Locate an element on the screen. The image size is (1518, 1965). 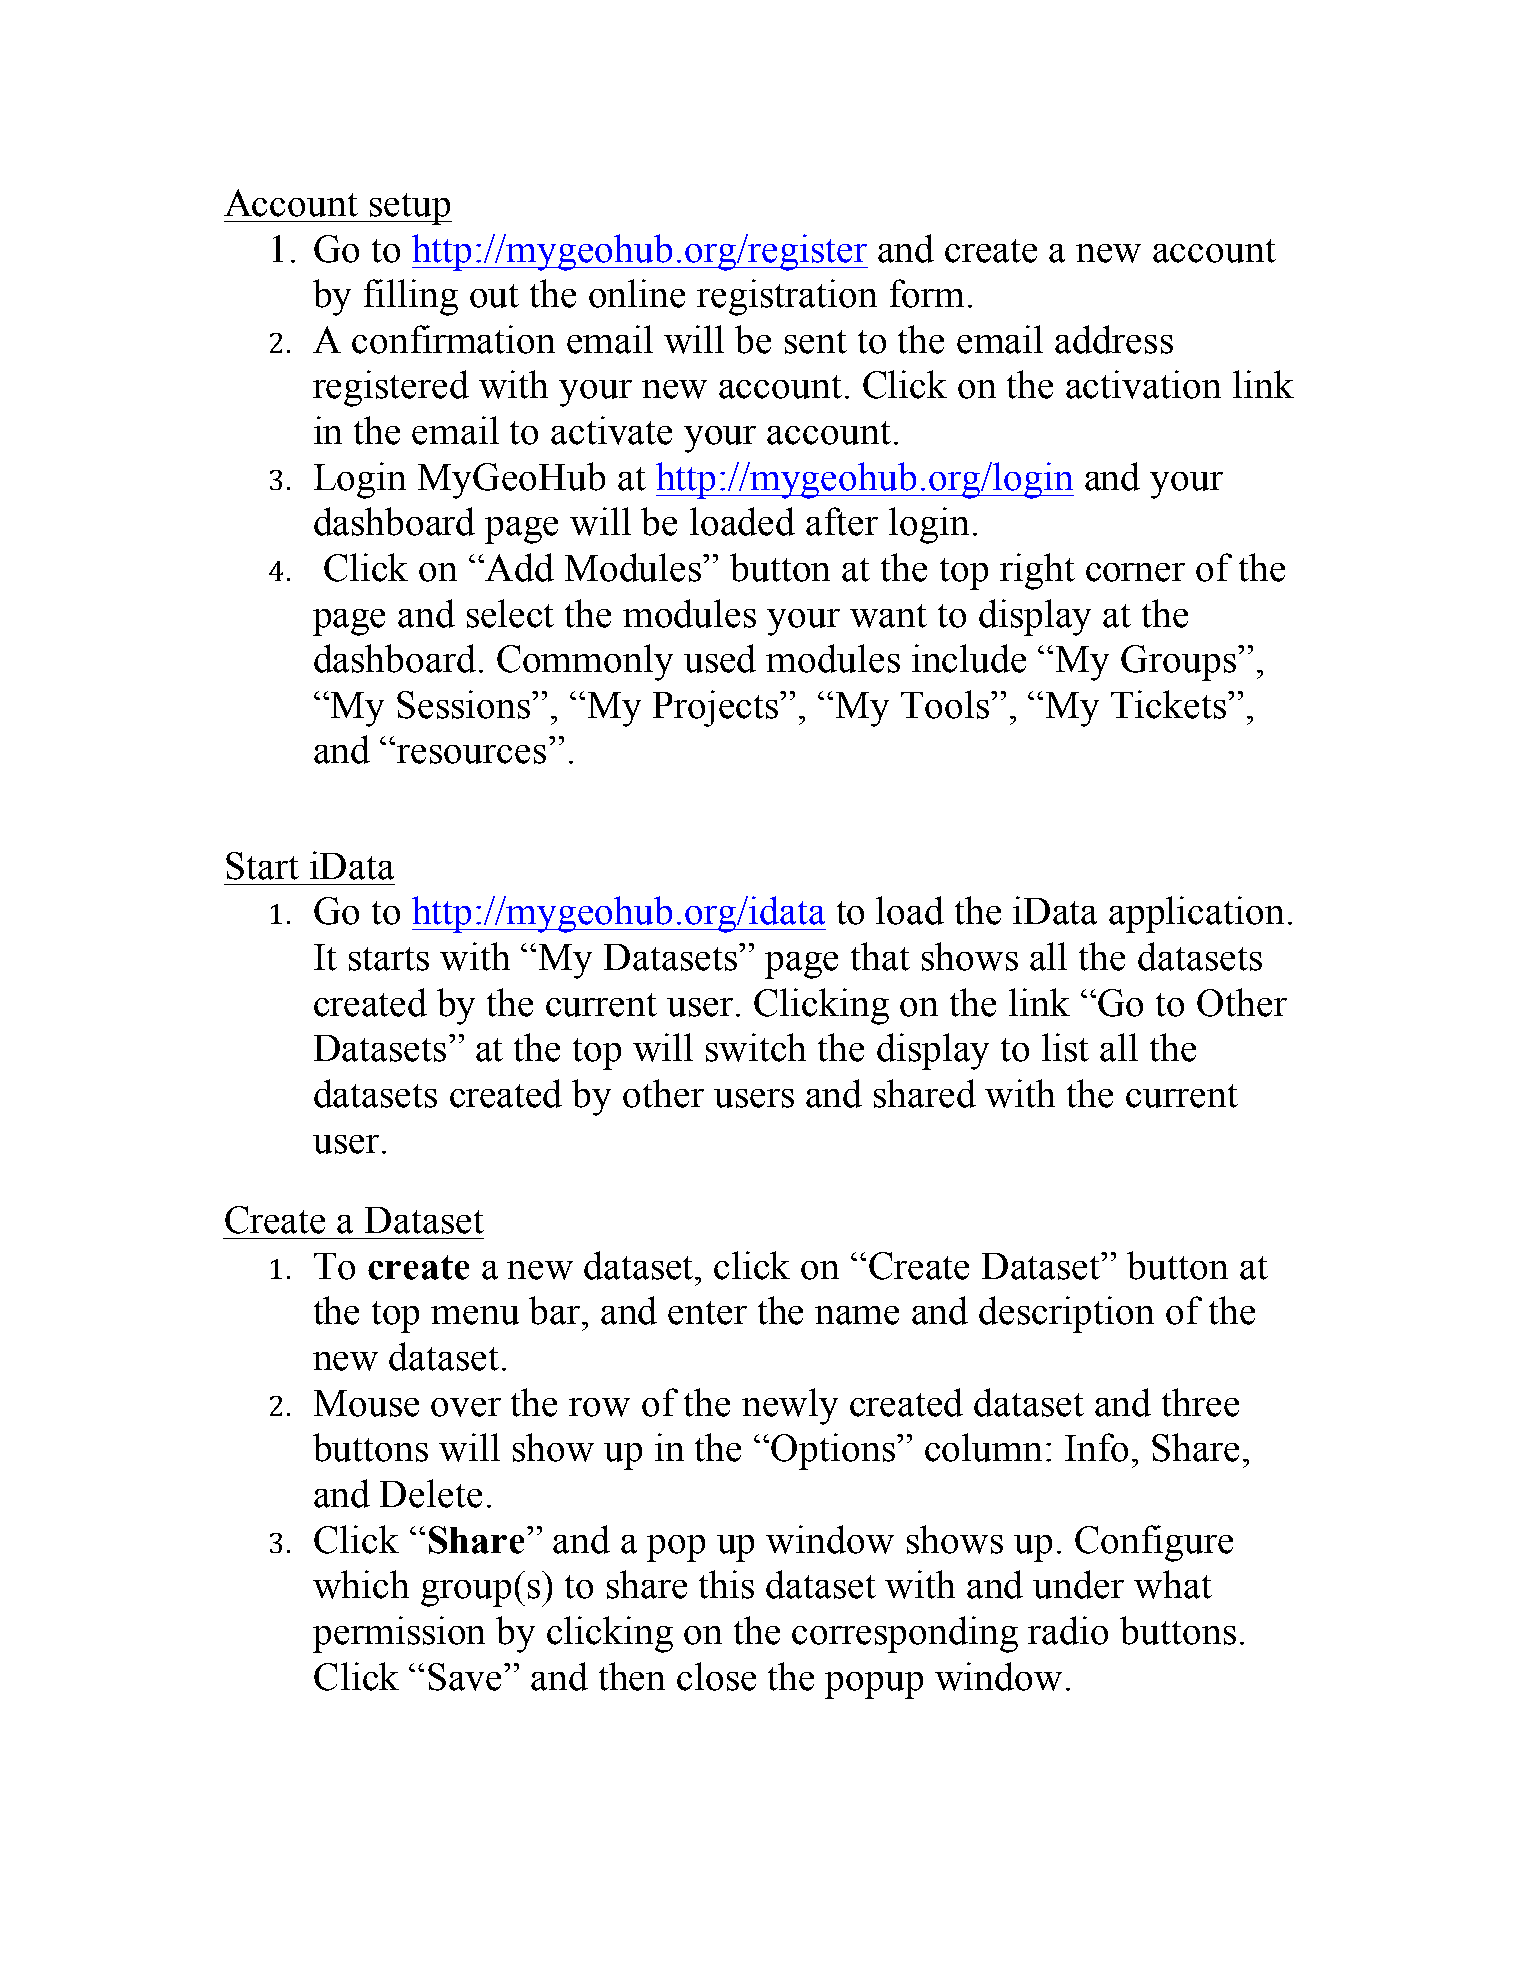
out is located at coordinates (494, 296).
